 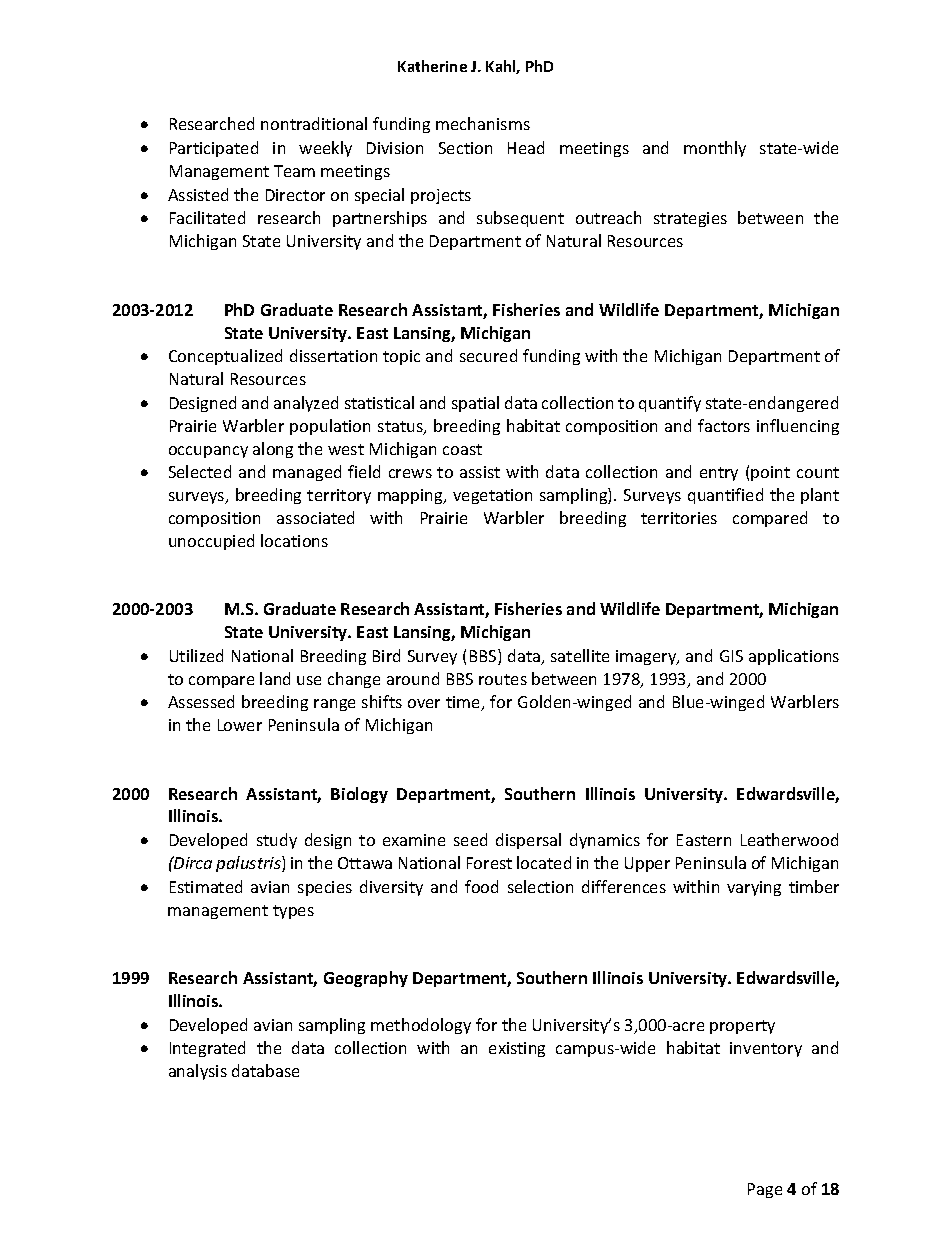 I want to click on GIS, so click(x=731, y=656).
